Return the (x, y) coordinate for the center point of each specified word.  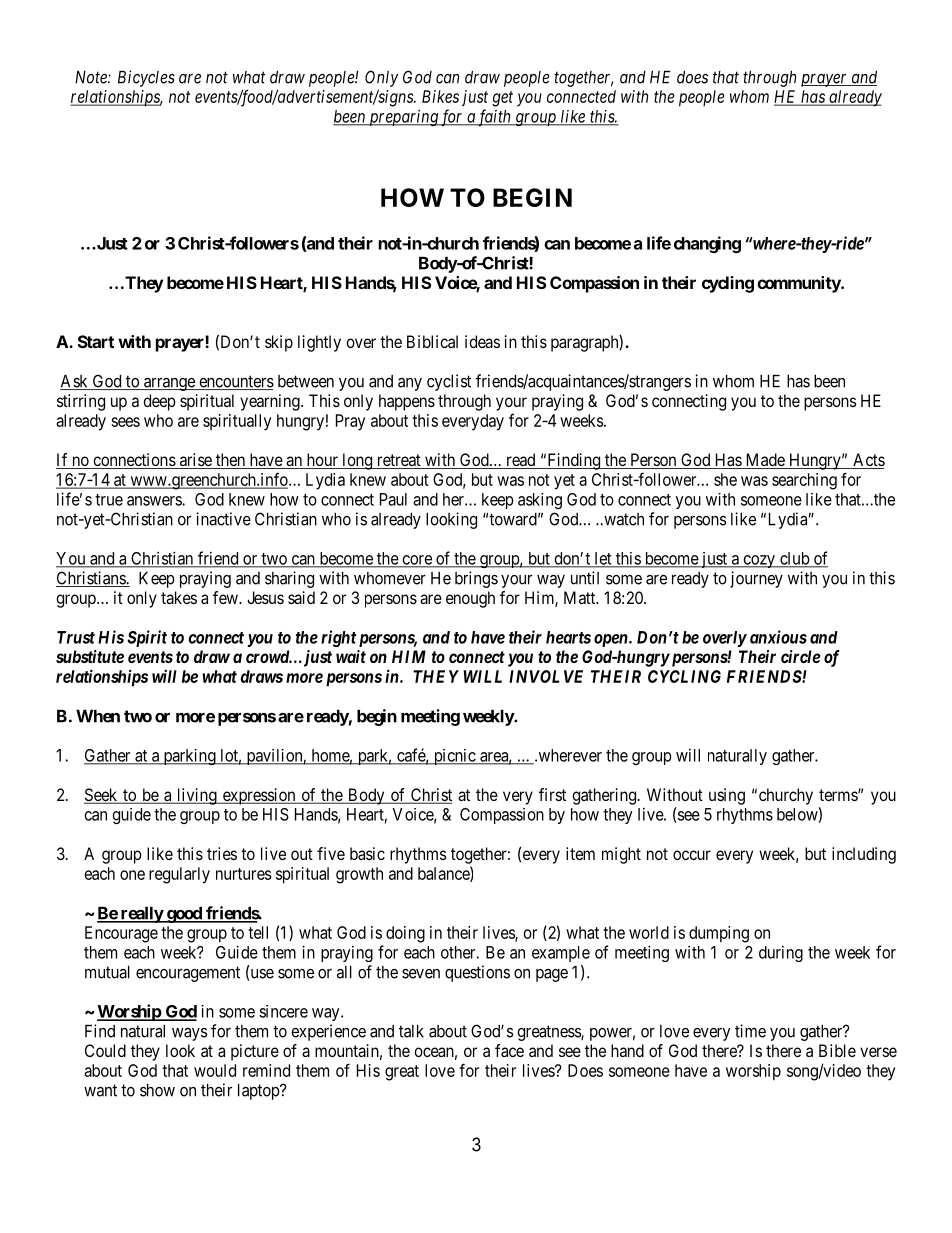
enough (470, 599)
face (509, 1050)
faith (494, 117)
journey (756, 579)
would (215, 1070)
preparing (403, 117)
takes (179, 597)
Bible (837, 1050)
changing (707, 244)
